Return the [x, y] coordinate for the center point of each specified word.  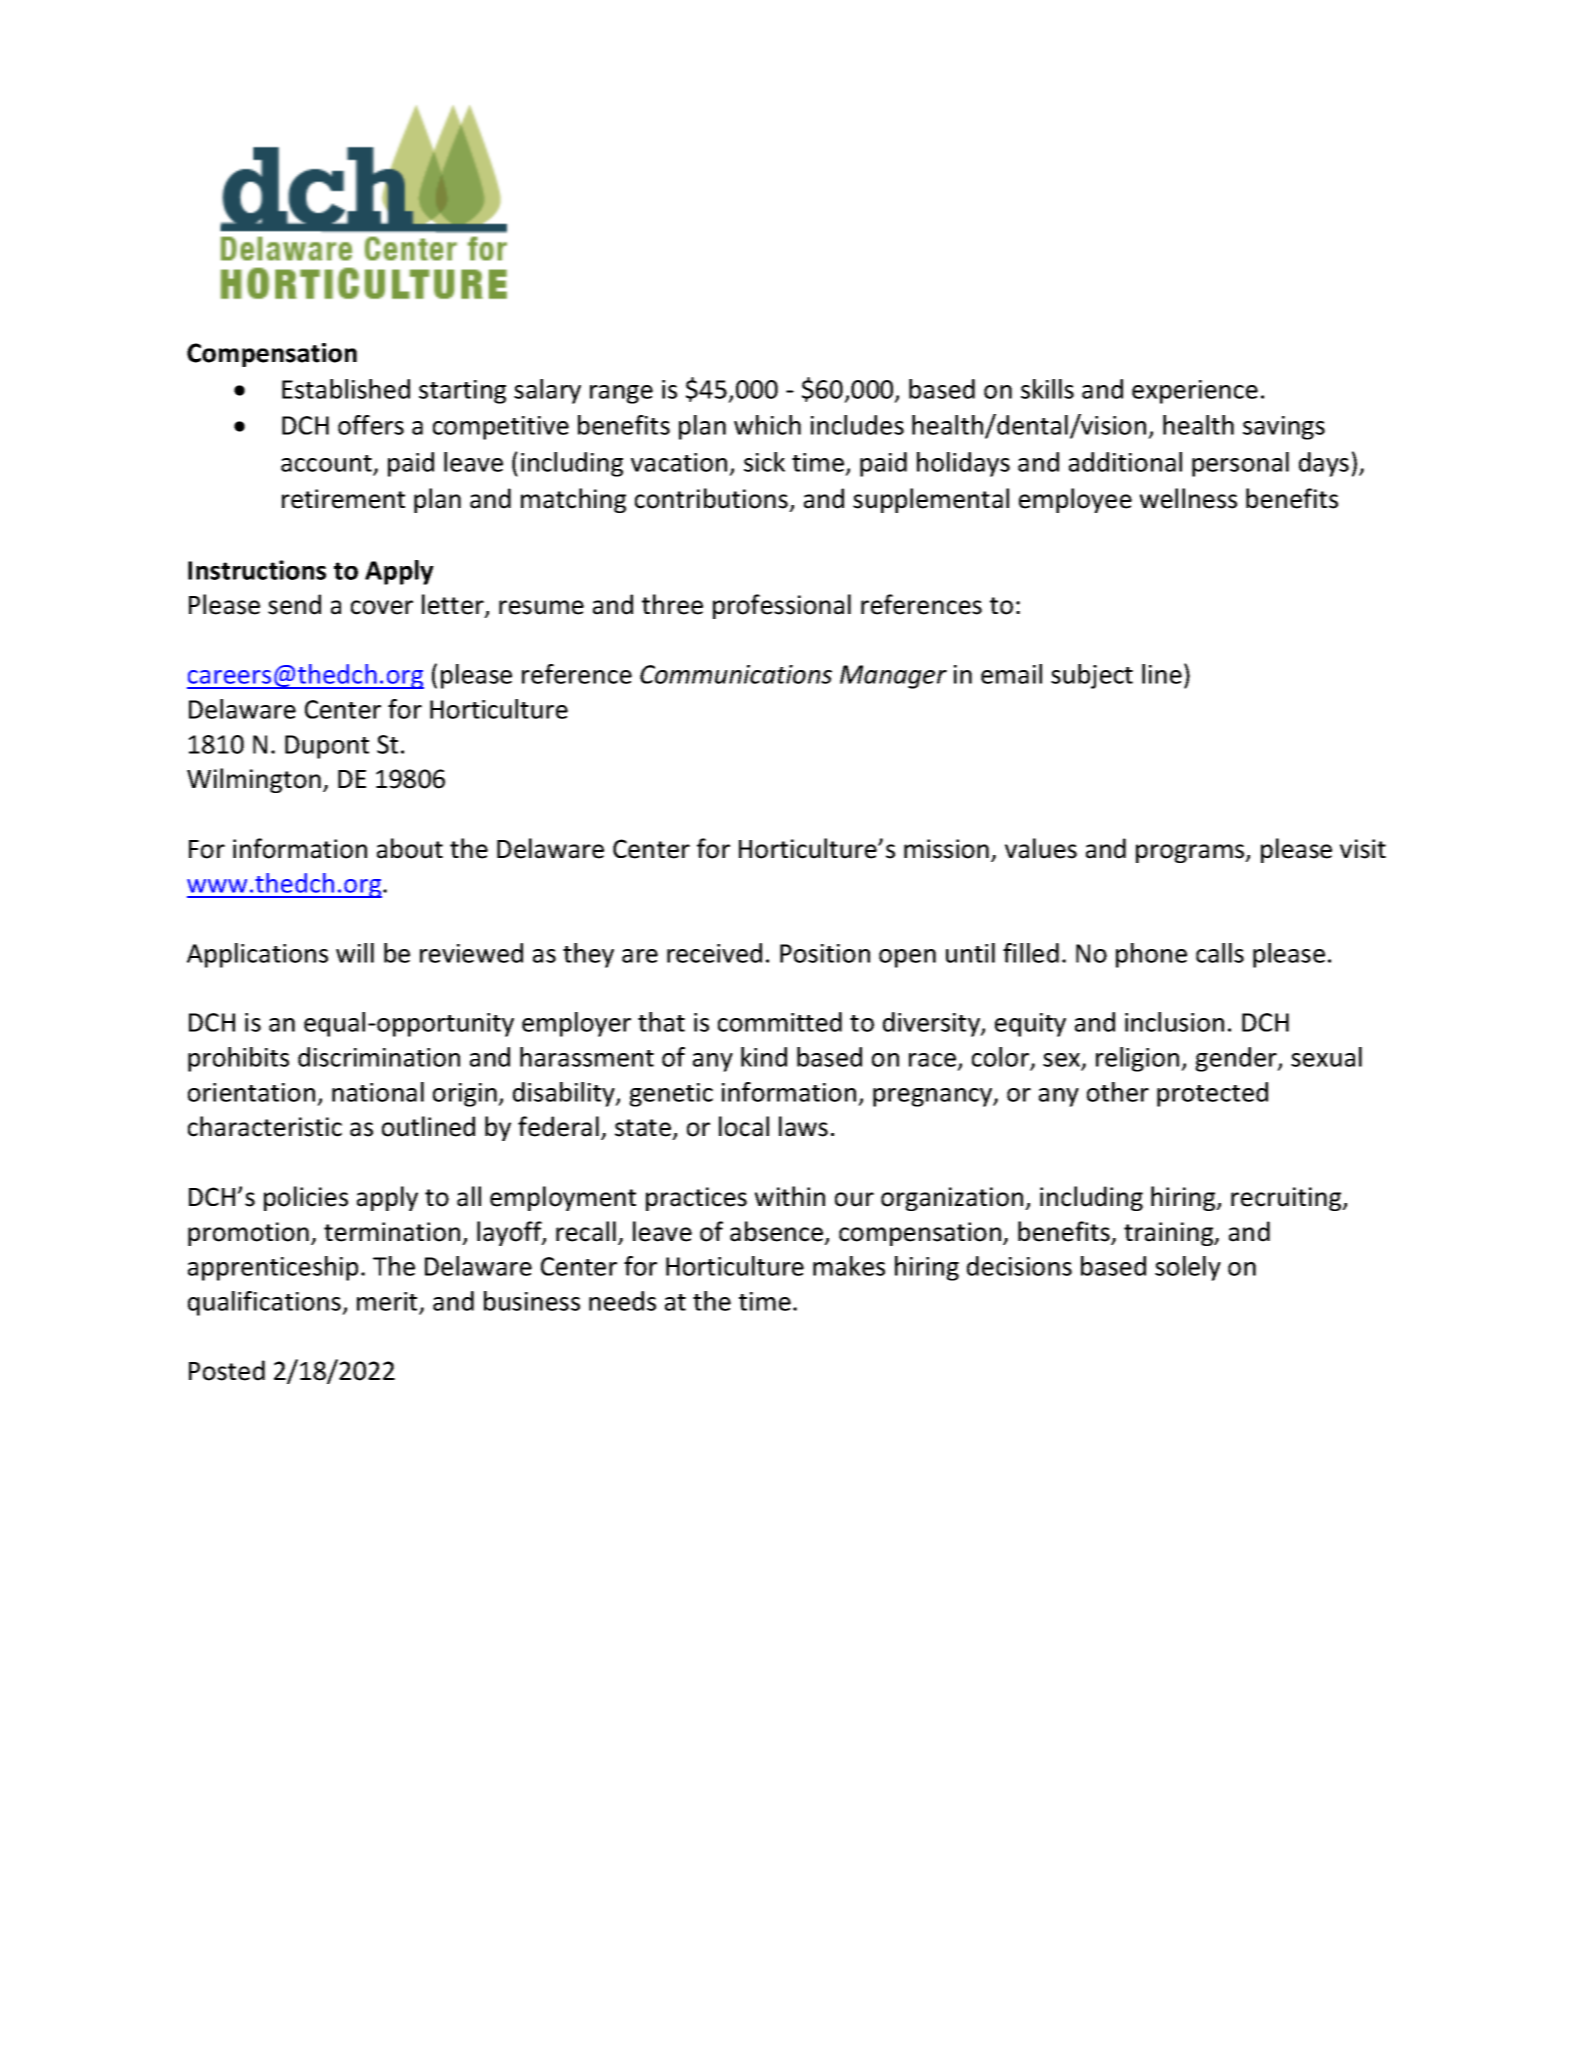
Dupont [327, 747]
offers [371, 425]
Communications [736, 674]
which [767, 425]
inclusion [1174, 1022]
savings [1284, 428]
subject [1092, 676]
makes [849, 1266]
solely [1188, 1268]
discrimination [379, 1057]
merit [387, 1301]
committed [780, 1022]
